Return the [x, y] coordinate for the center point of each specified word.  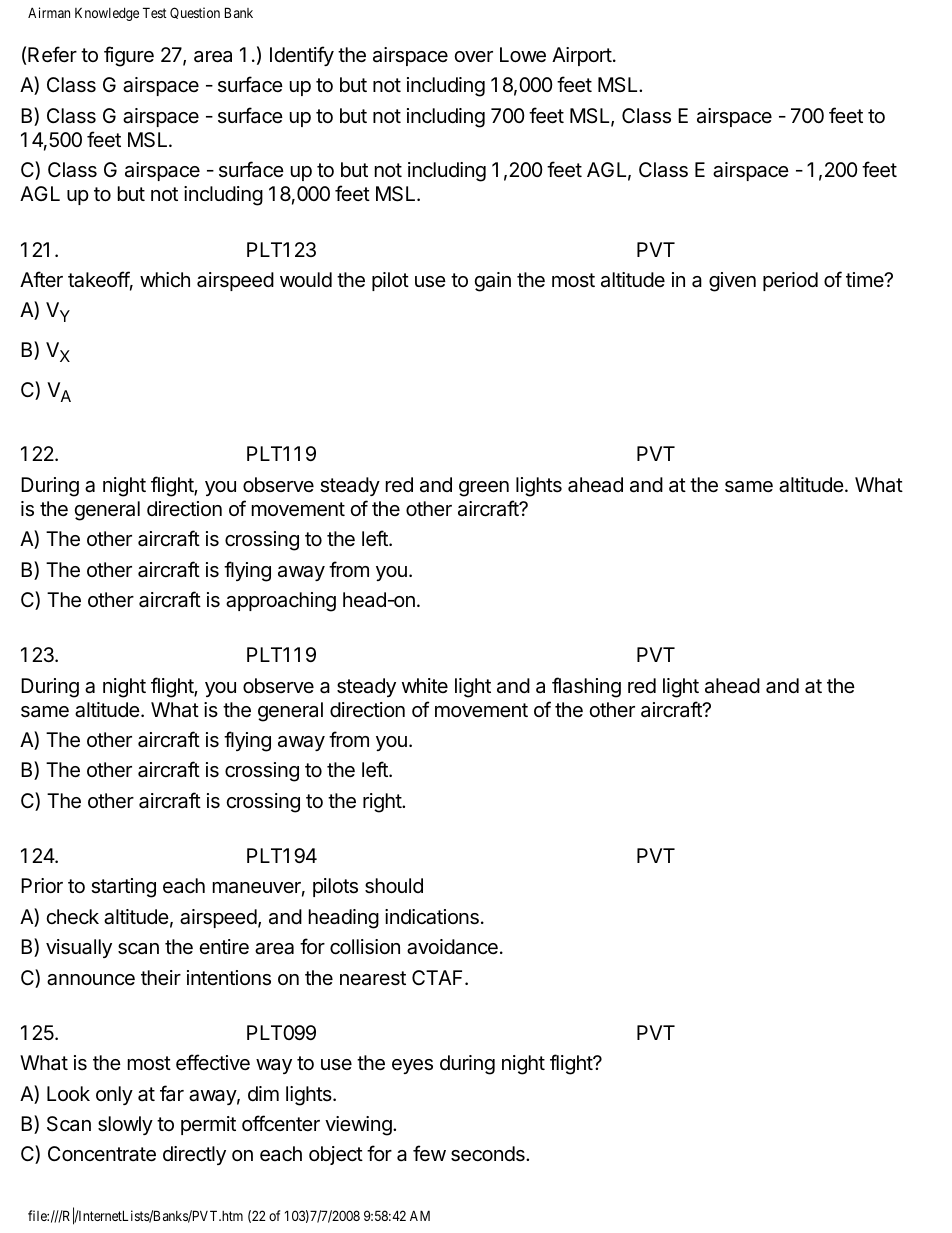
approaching [281, 602]
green [484, 489]
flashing [586, 687]
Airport [582, 56]
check [72, 916]
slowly [125, 1125]
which [165, 279]
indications [432, 917]
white [425, 685]
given [732, 282]
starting [123, 888]
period [790, 281]
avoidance [452, 947]
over [473, 56]
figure [129, 56]
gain [492, 282]
